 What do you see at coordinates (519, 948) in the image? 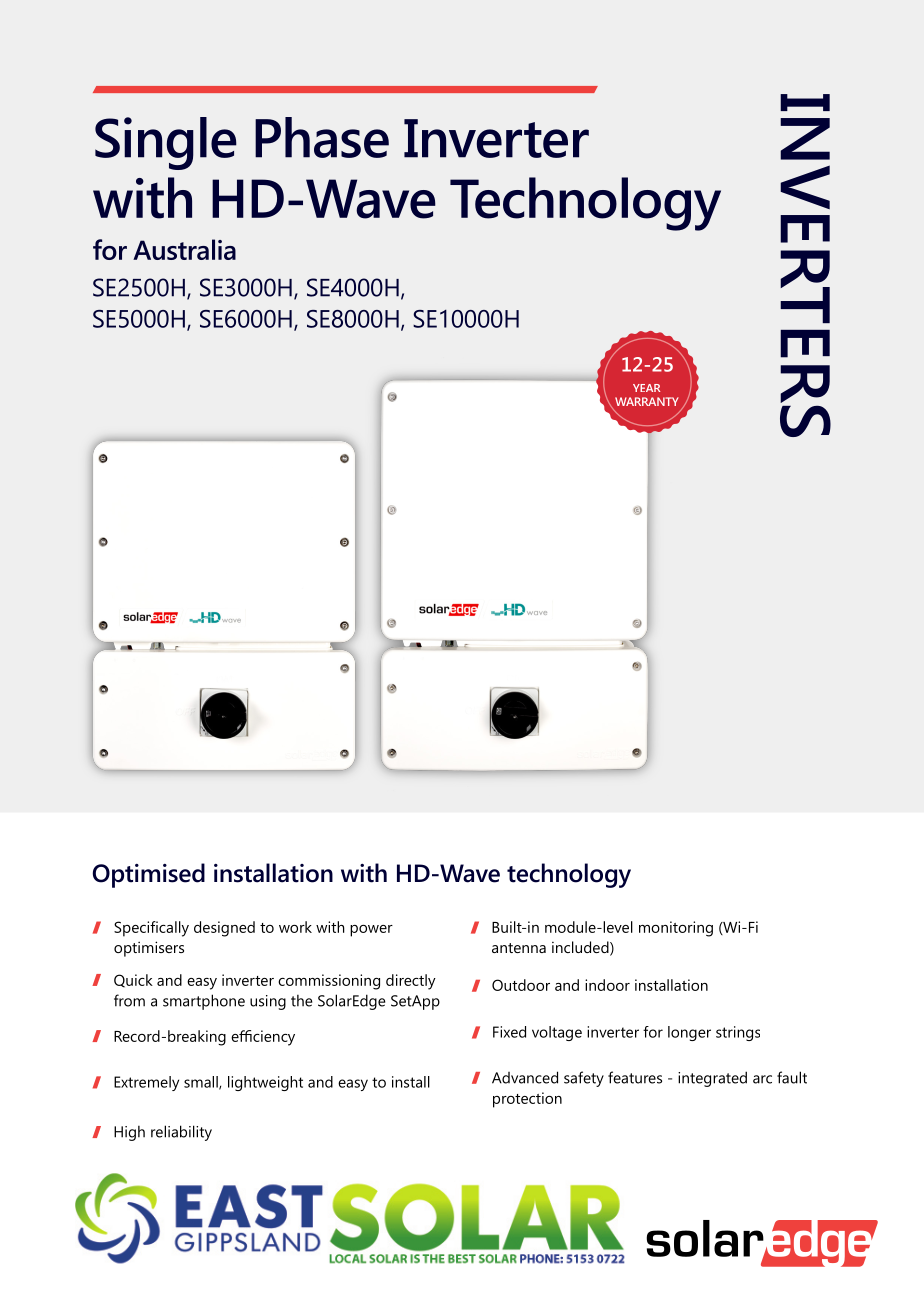
I see `antenna` at bounding box center [519, 948].
